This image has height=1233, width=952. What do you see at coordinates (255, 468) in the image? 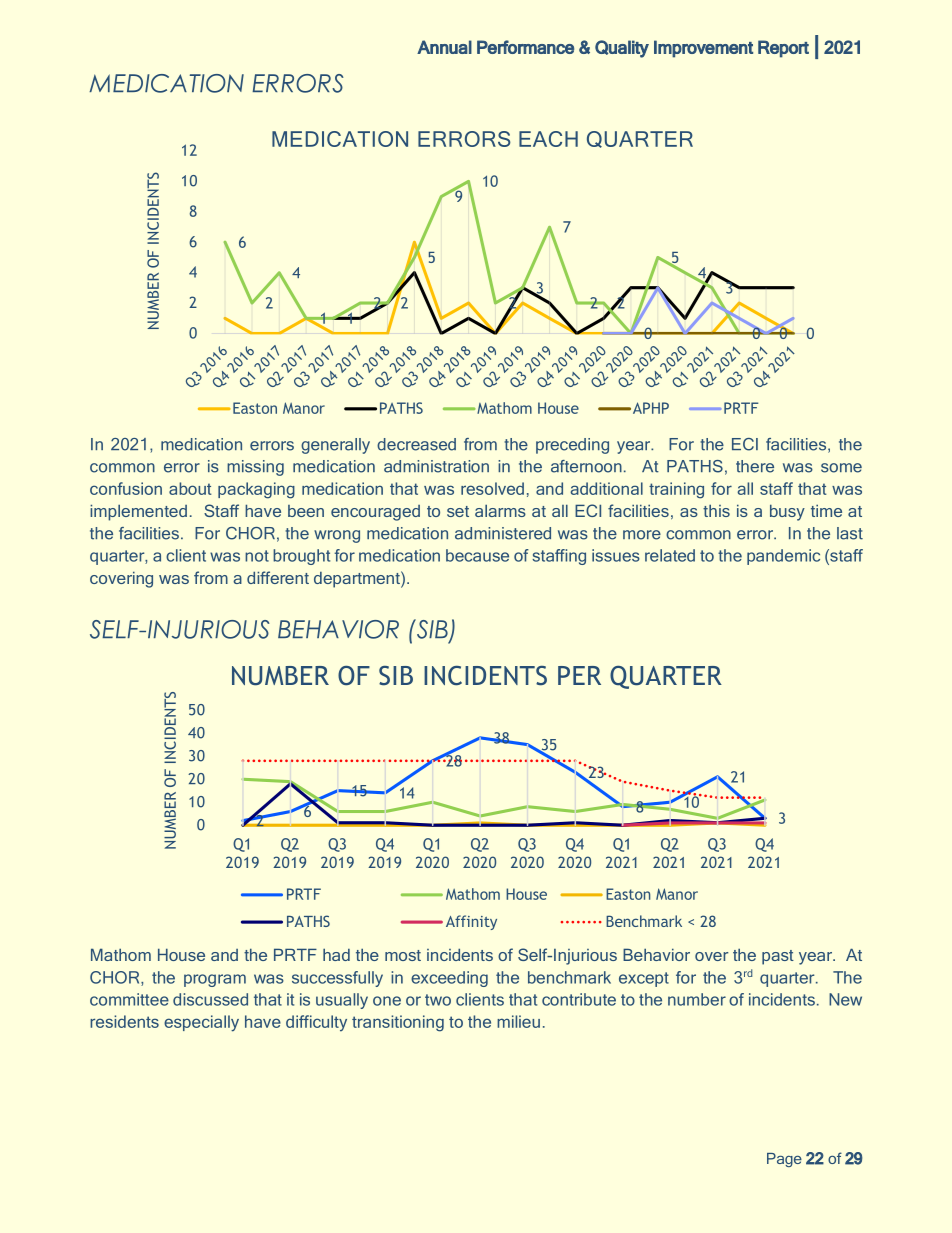
I see `missing` at bounding box center [255, 468].
